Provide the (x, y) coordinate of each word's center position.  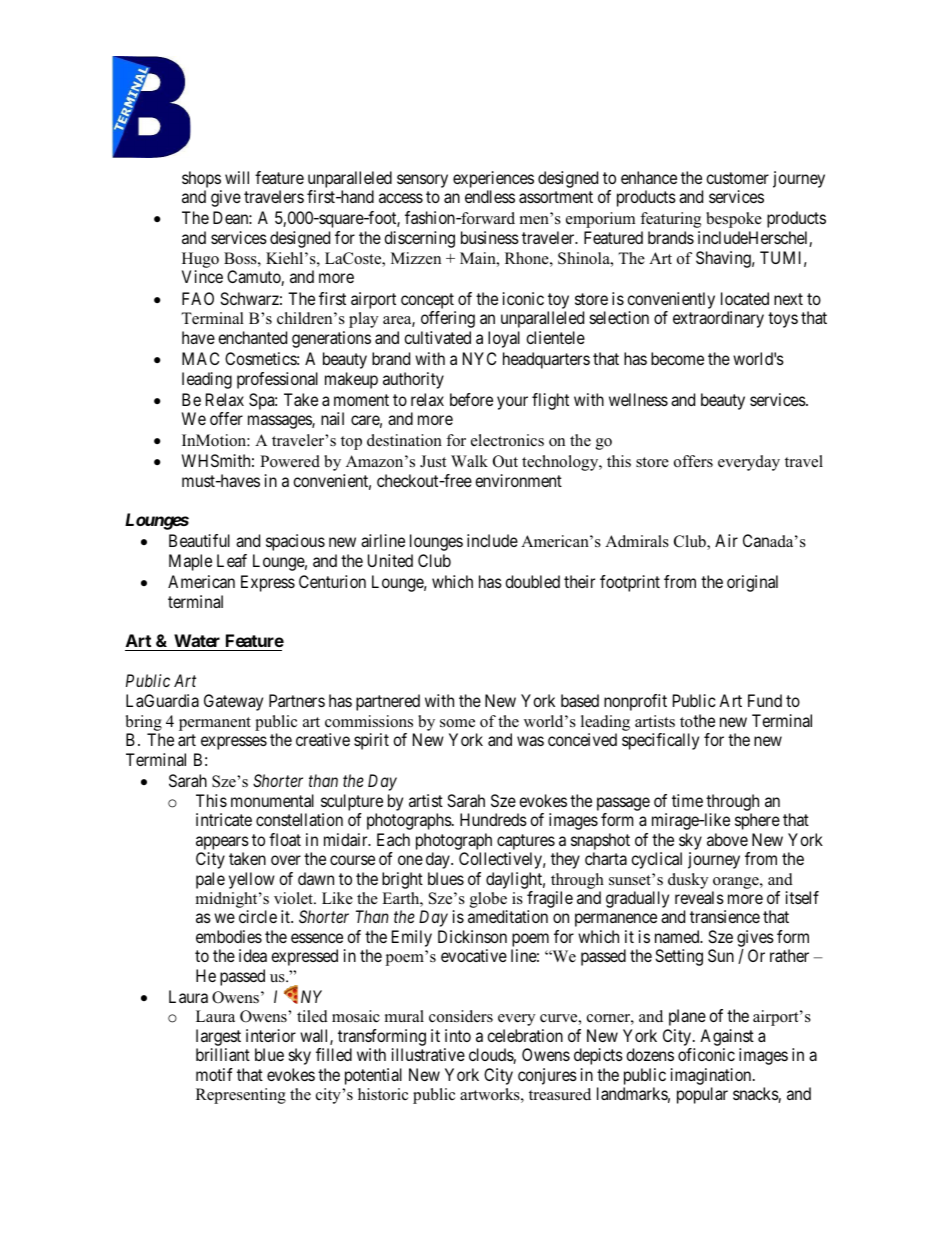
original (752, 583)
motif (214, 1074)
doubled (532, 581)
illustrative (428, 1054)
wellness (638, 399)
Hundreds (493, 819)
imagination (712, 1076)
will (237, 177)
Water (197, 640)
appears (222, 843)
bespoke (734, 220)
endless (490, 196)
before (471, 399)
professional (277, 380)
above (727, 839)
